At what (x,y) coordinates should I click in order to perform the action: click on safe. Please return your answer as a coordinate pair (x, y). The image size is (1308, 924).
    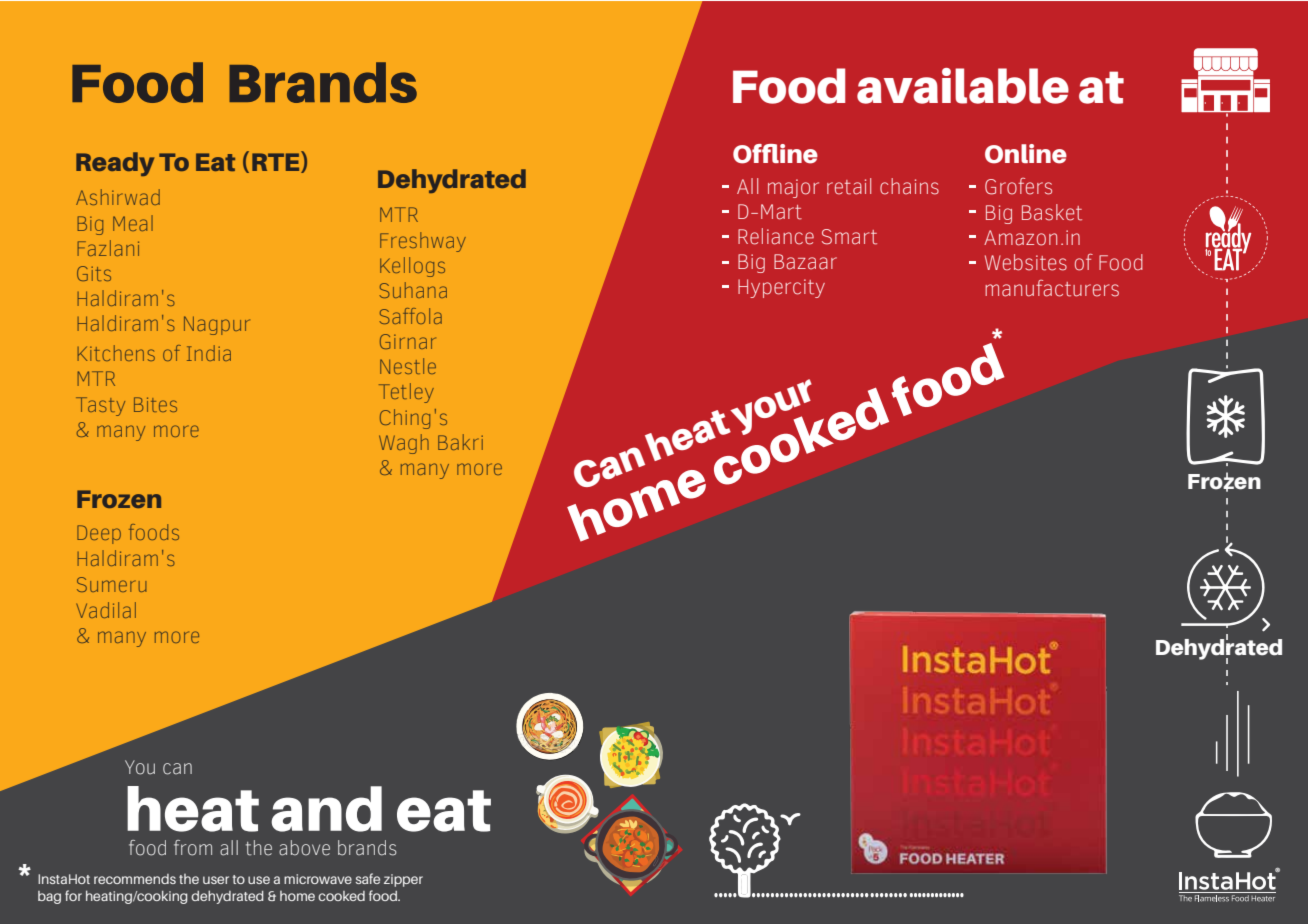
    Looking at the image, I should click on (368, 878).
